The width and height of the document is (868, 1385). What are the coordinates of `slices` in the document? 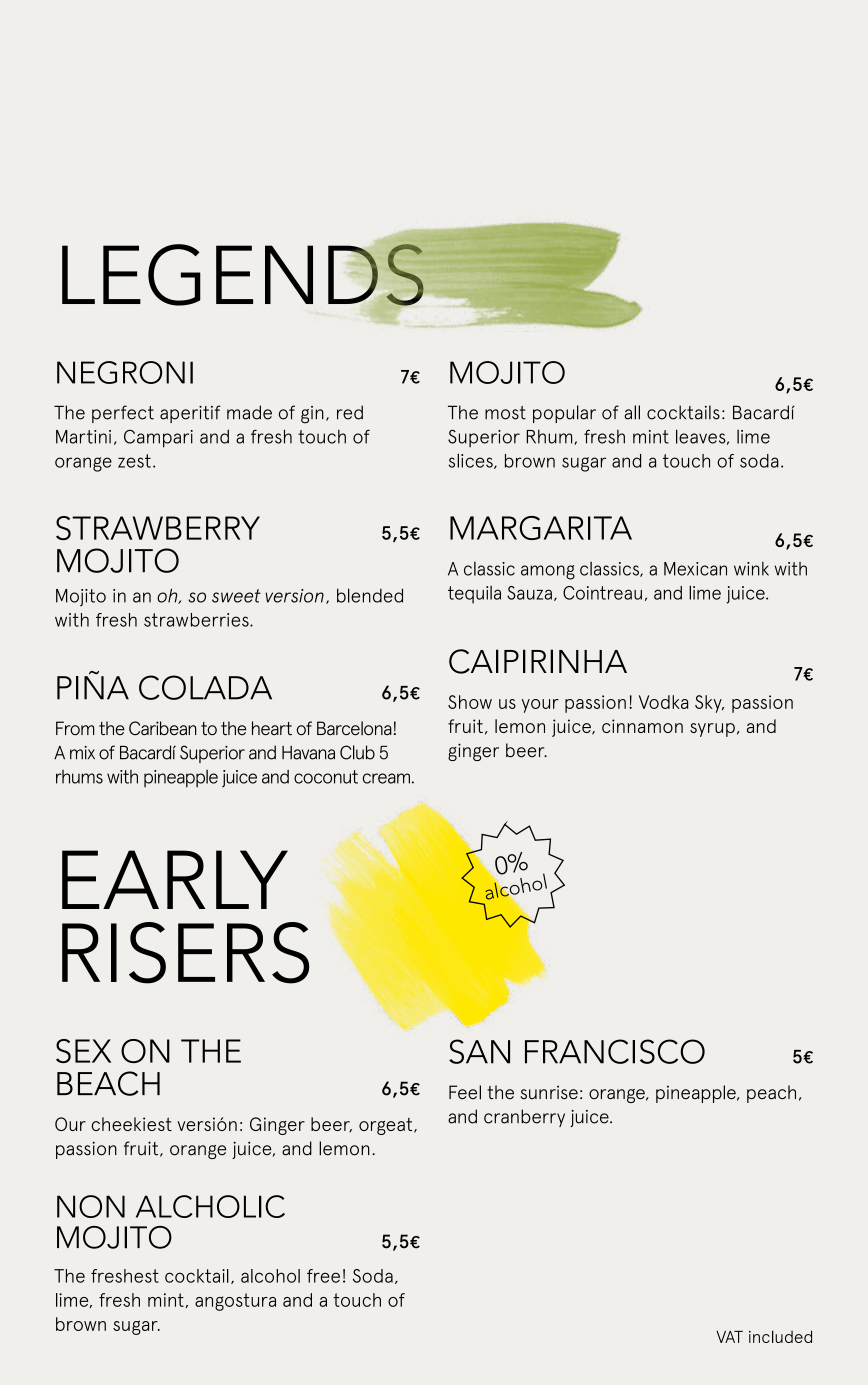 It's located at (472, 461).
